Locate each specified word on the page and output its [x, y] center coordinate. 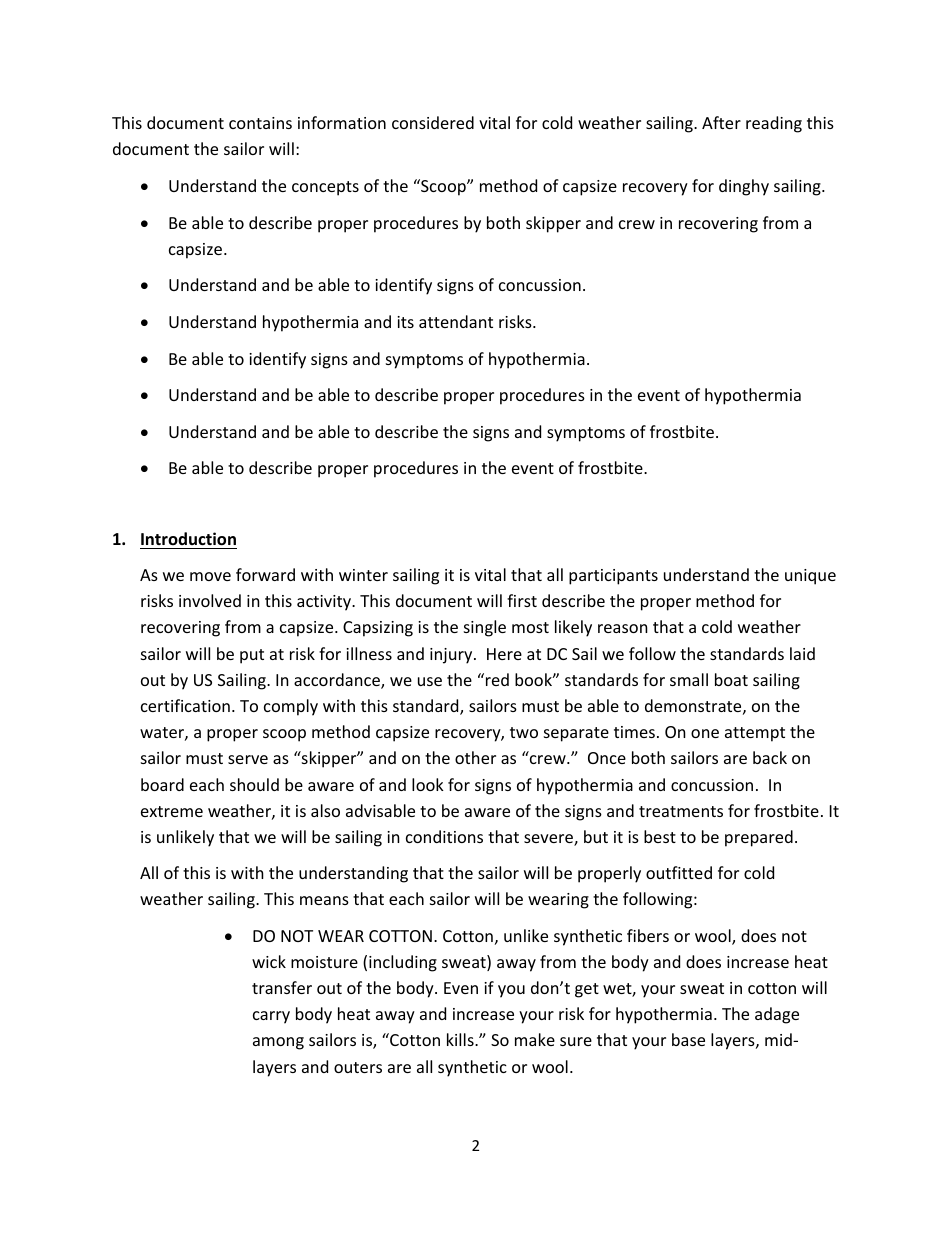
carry [271, 1017]
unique [810, 577]
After [721, 122]
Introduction [188, 539]
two [524, 732]
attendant [456, 321]
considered [433, 122]
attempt [755, 734]
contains [260, 123]
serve [248, 759]
